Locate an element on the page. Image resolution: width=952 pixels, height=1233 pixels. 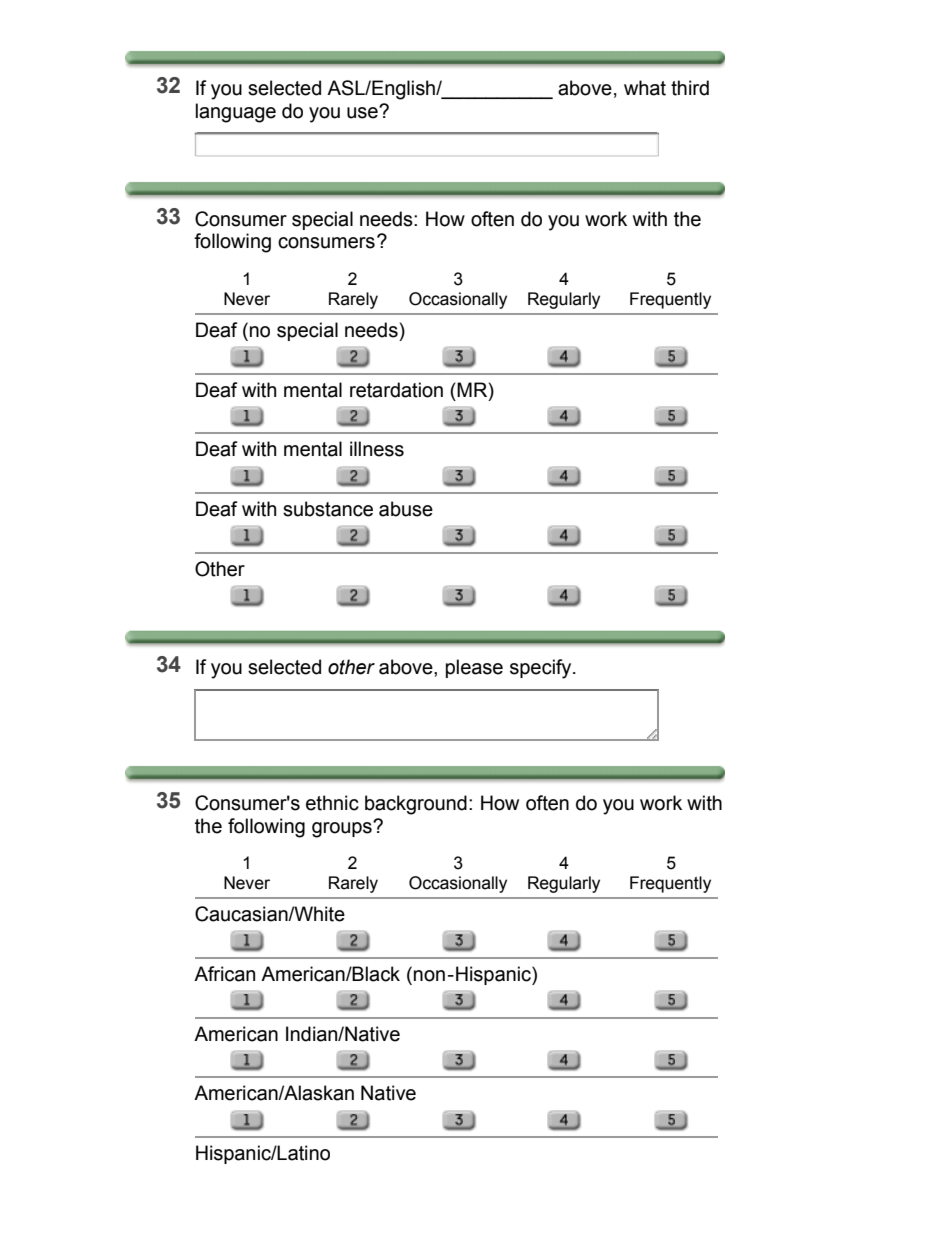
retardation is located at coordinates (396, 390).
